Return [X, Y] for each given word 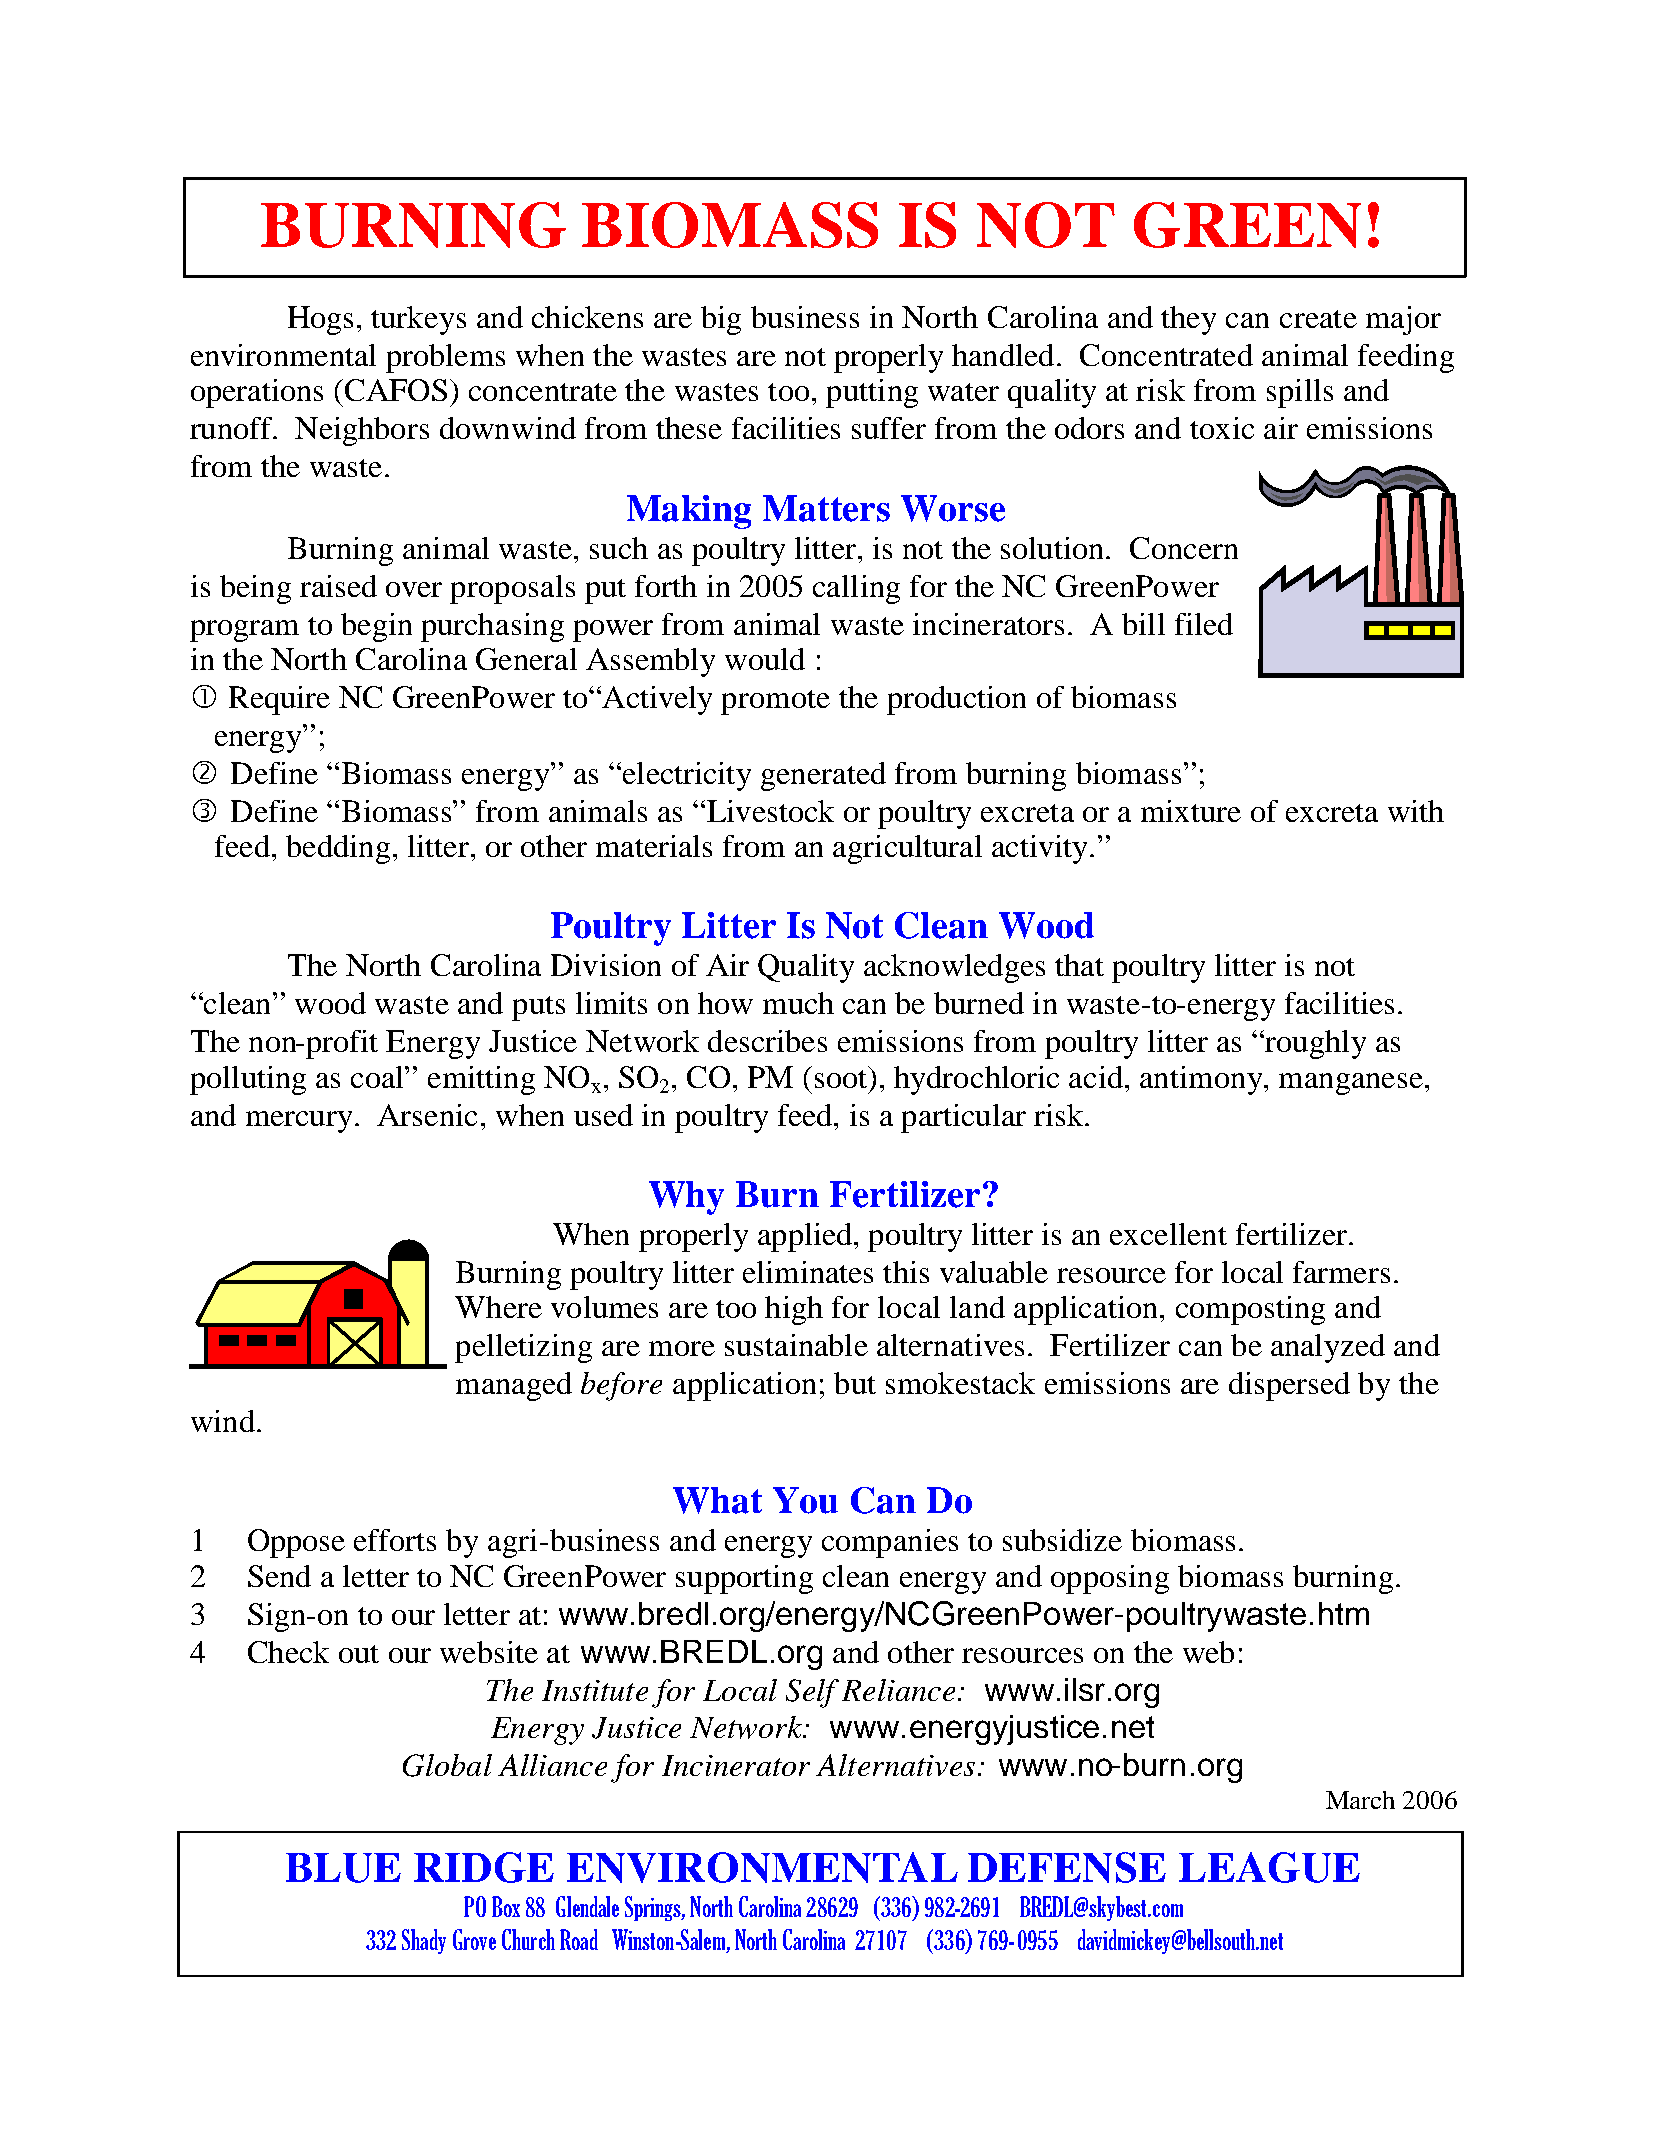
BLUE [343, 1868]
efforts [395, 1540]
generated [823, 776]
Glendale [587, 1906]
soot [842, 1077]
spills [1300, 393]
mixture [1191, 811]
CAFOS [394, 390]
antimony [1202, 1080]
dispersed [1289, 1386]
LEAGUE [1269, 1867]
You [805, 1500]
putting [872, 393]
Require [279, 700]
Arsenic [427, 1115]
